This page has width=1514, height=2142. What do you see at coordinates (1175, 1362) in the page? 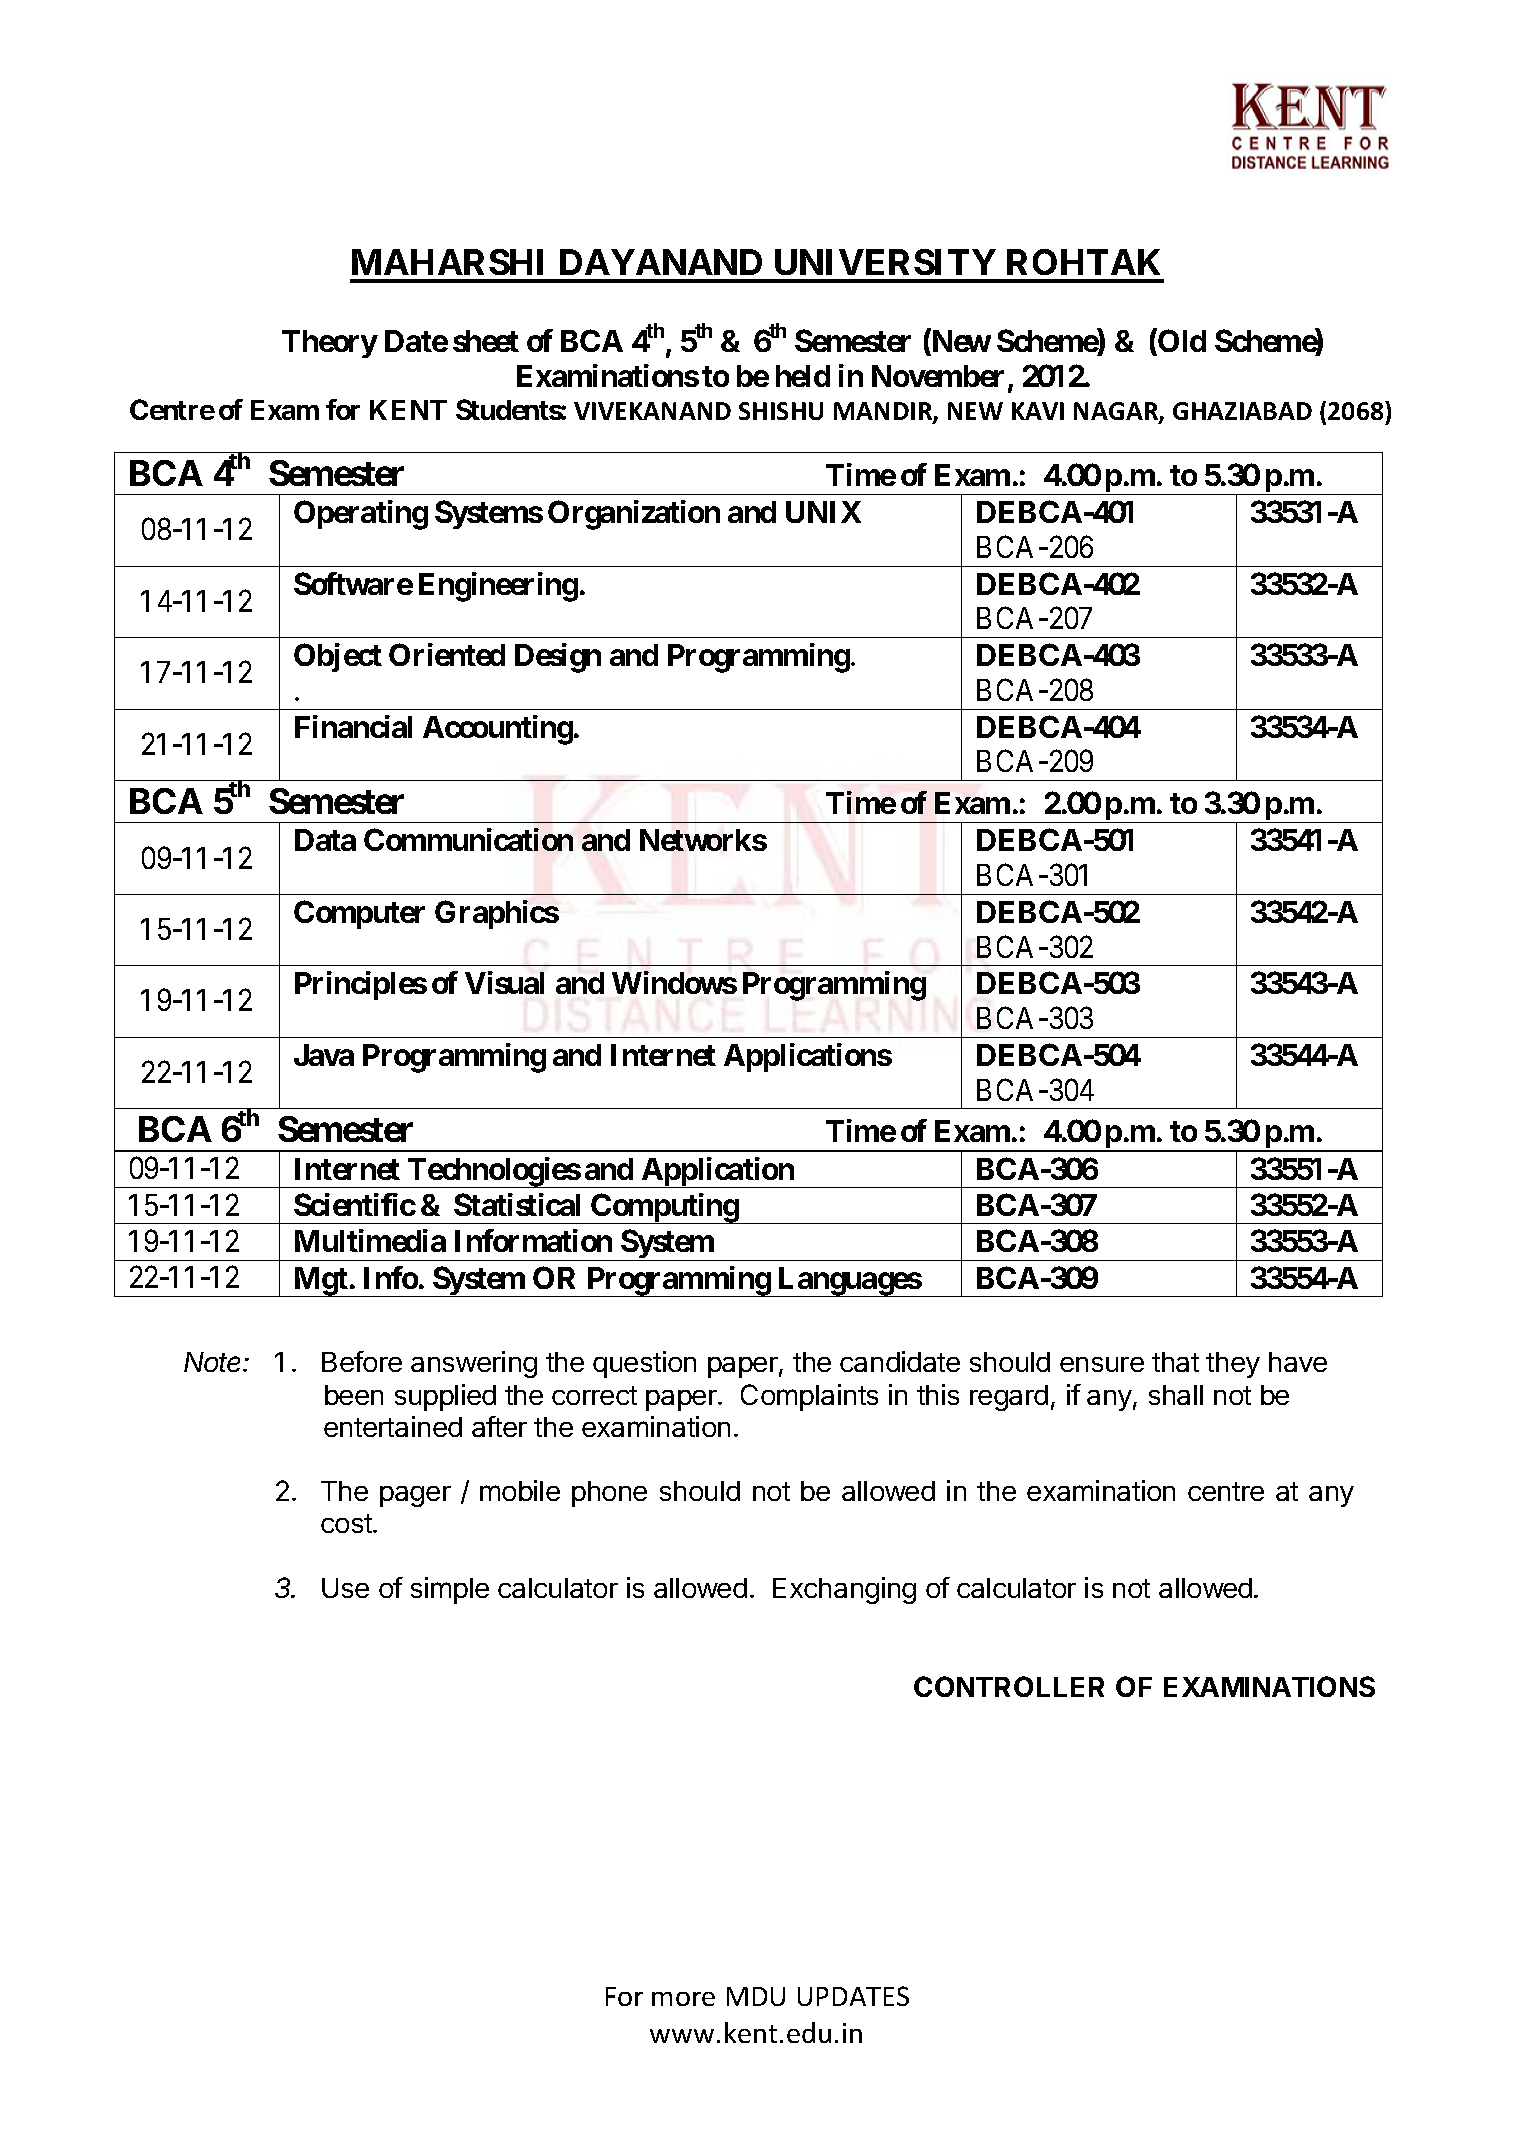
I see `that` at bounding box center [1175, 1362].
